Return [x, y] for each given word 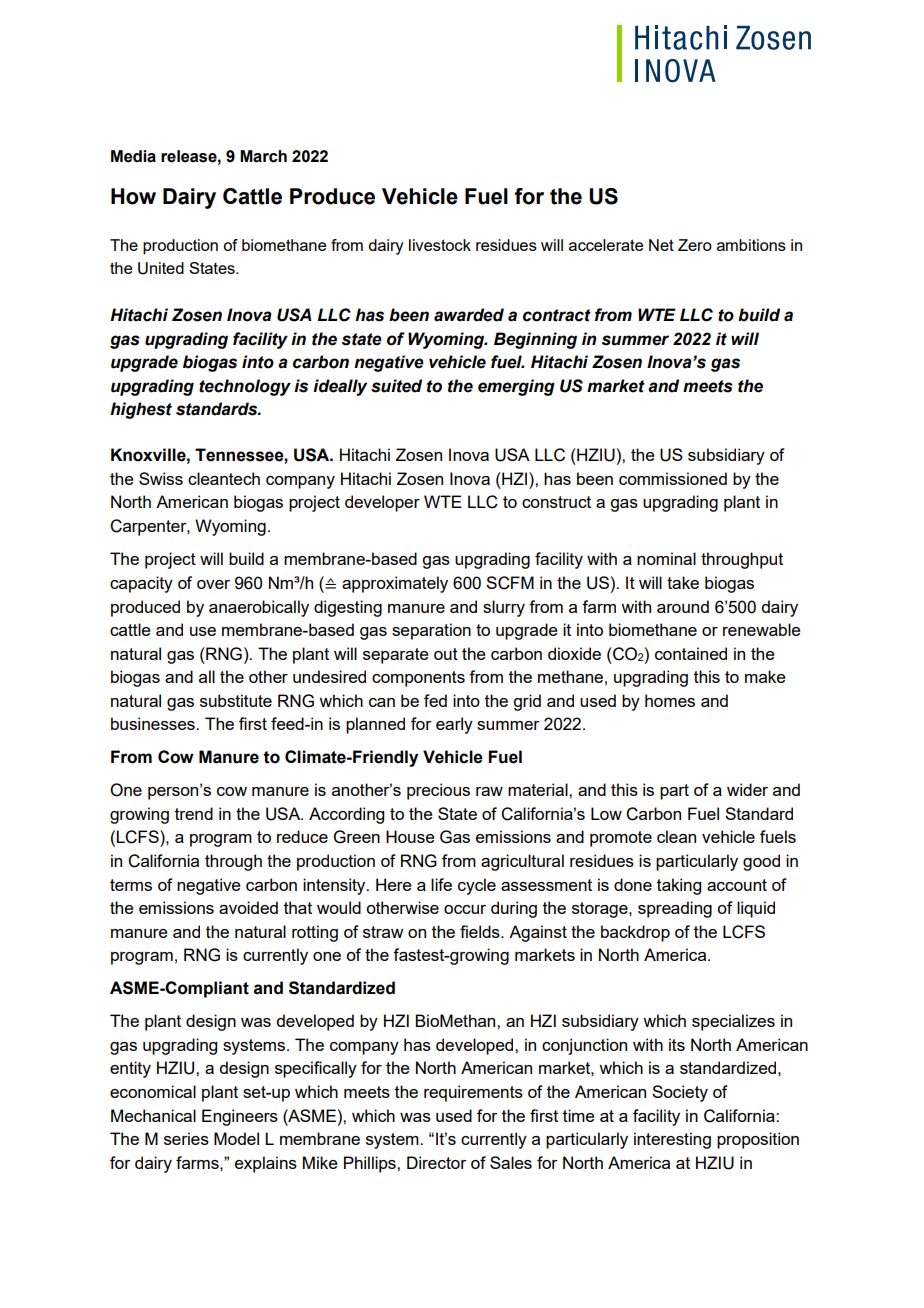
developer [382, 503]
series [186, 1138]
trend [194, 813]
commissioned [673, 478]
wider [747, 789]
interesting [672, 1140]
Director [437, 1162]
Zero [695, 245]
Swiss [161, 478]
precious [438, 791]
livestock [440, 245]
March [263, 156]
